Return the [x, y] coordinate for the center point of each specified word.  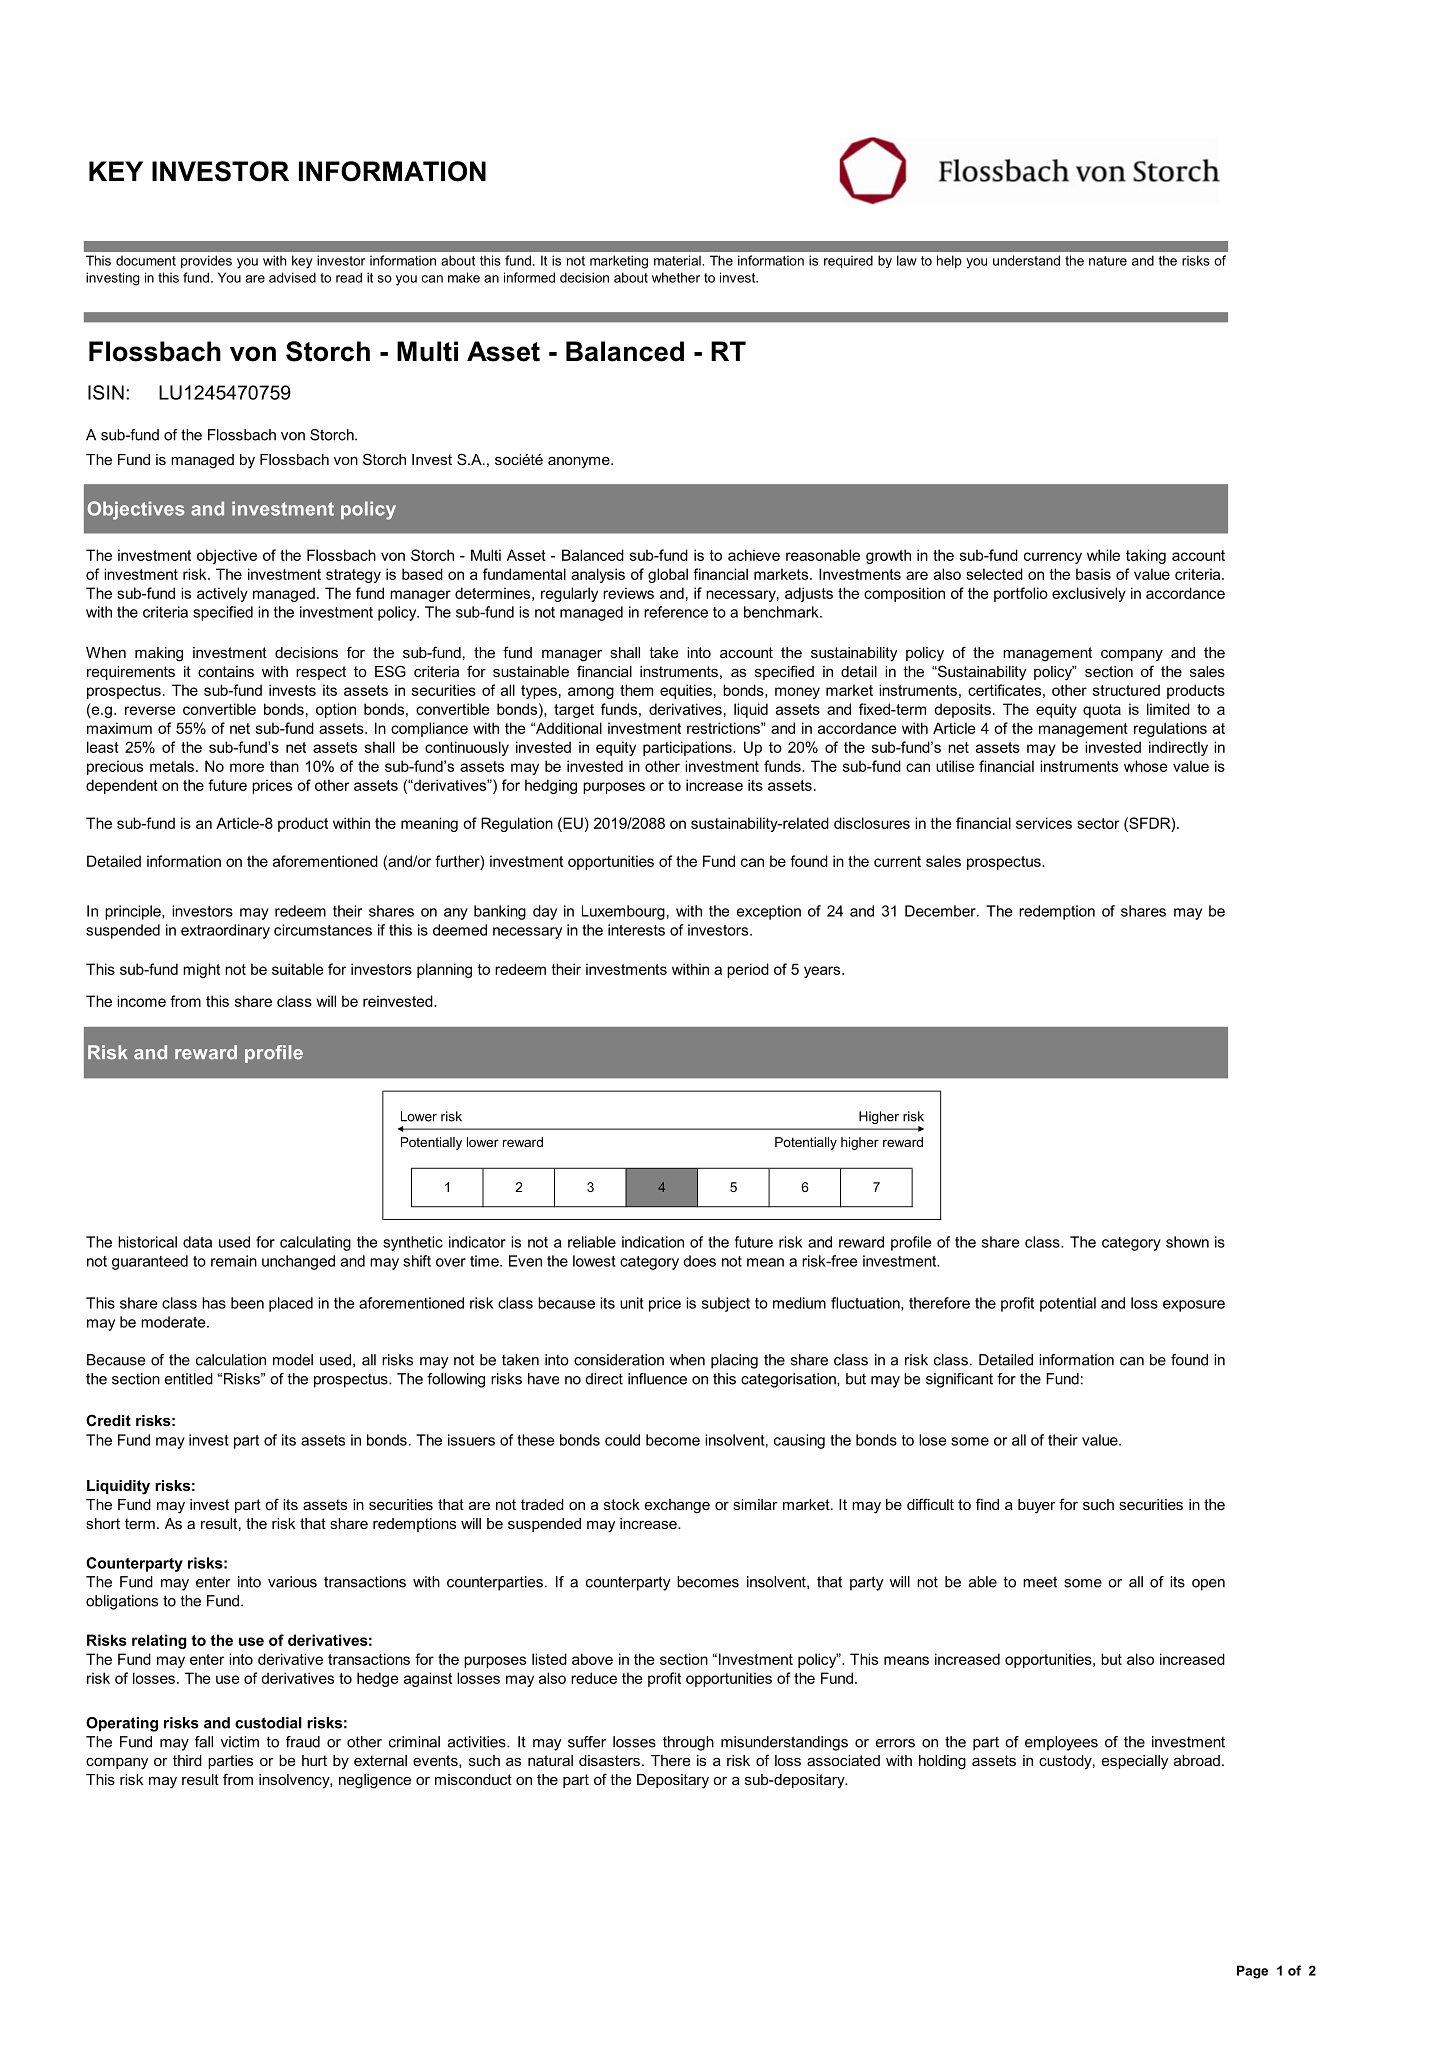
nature [1108, 261]
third [187, 1760]
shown [1187, 1242]
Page [1252, 1972]
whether [676, 277]
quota [1102, 711]
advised [292, 277]
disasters [609, 1760]
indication [653, 1242]
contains [226, 671]
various [292, 1582]
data [197, 1242]
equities [686, 691]
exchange [677, 1506]
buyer [1037, 1506]
